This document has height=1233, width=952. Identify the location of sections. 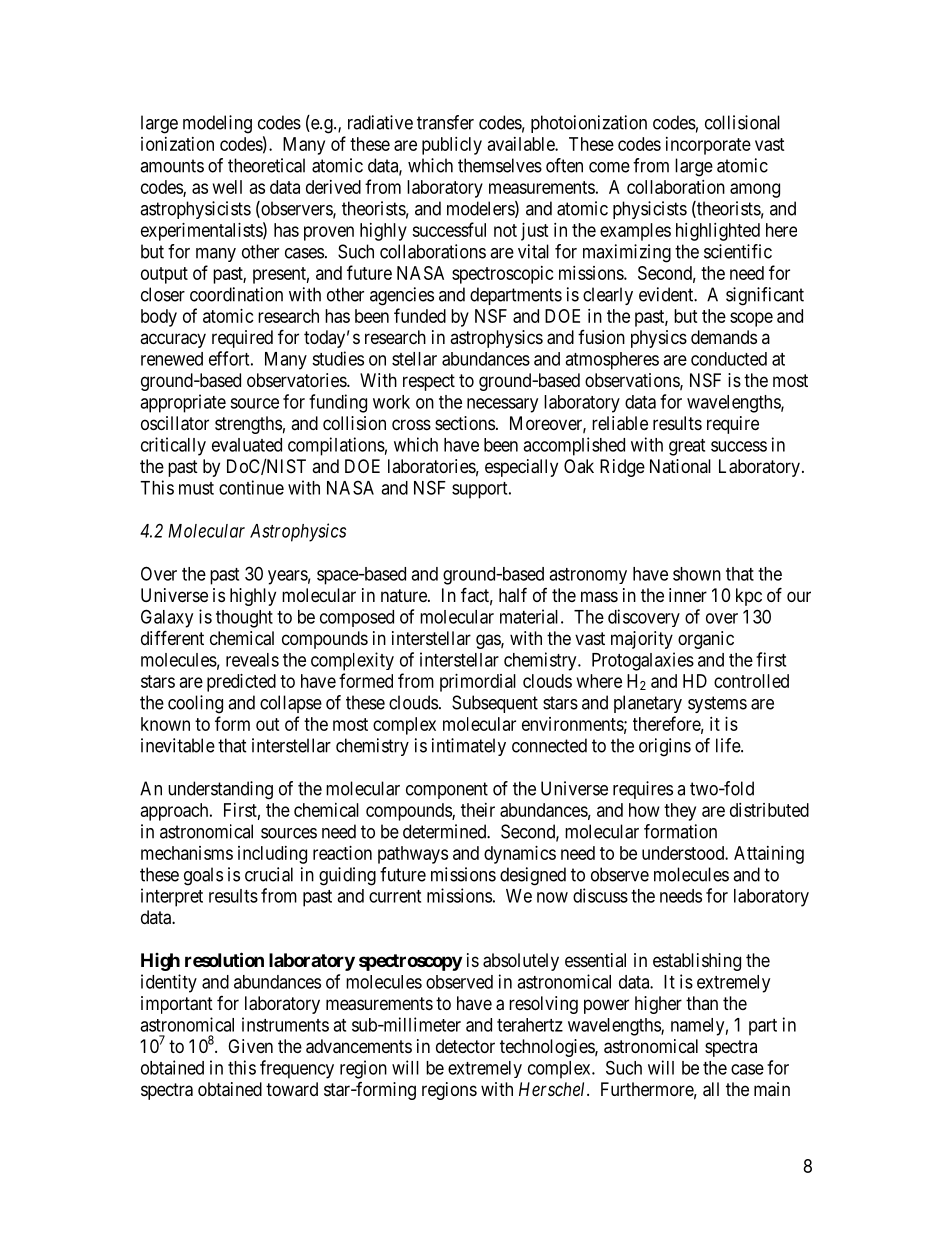
(465, 423).
